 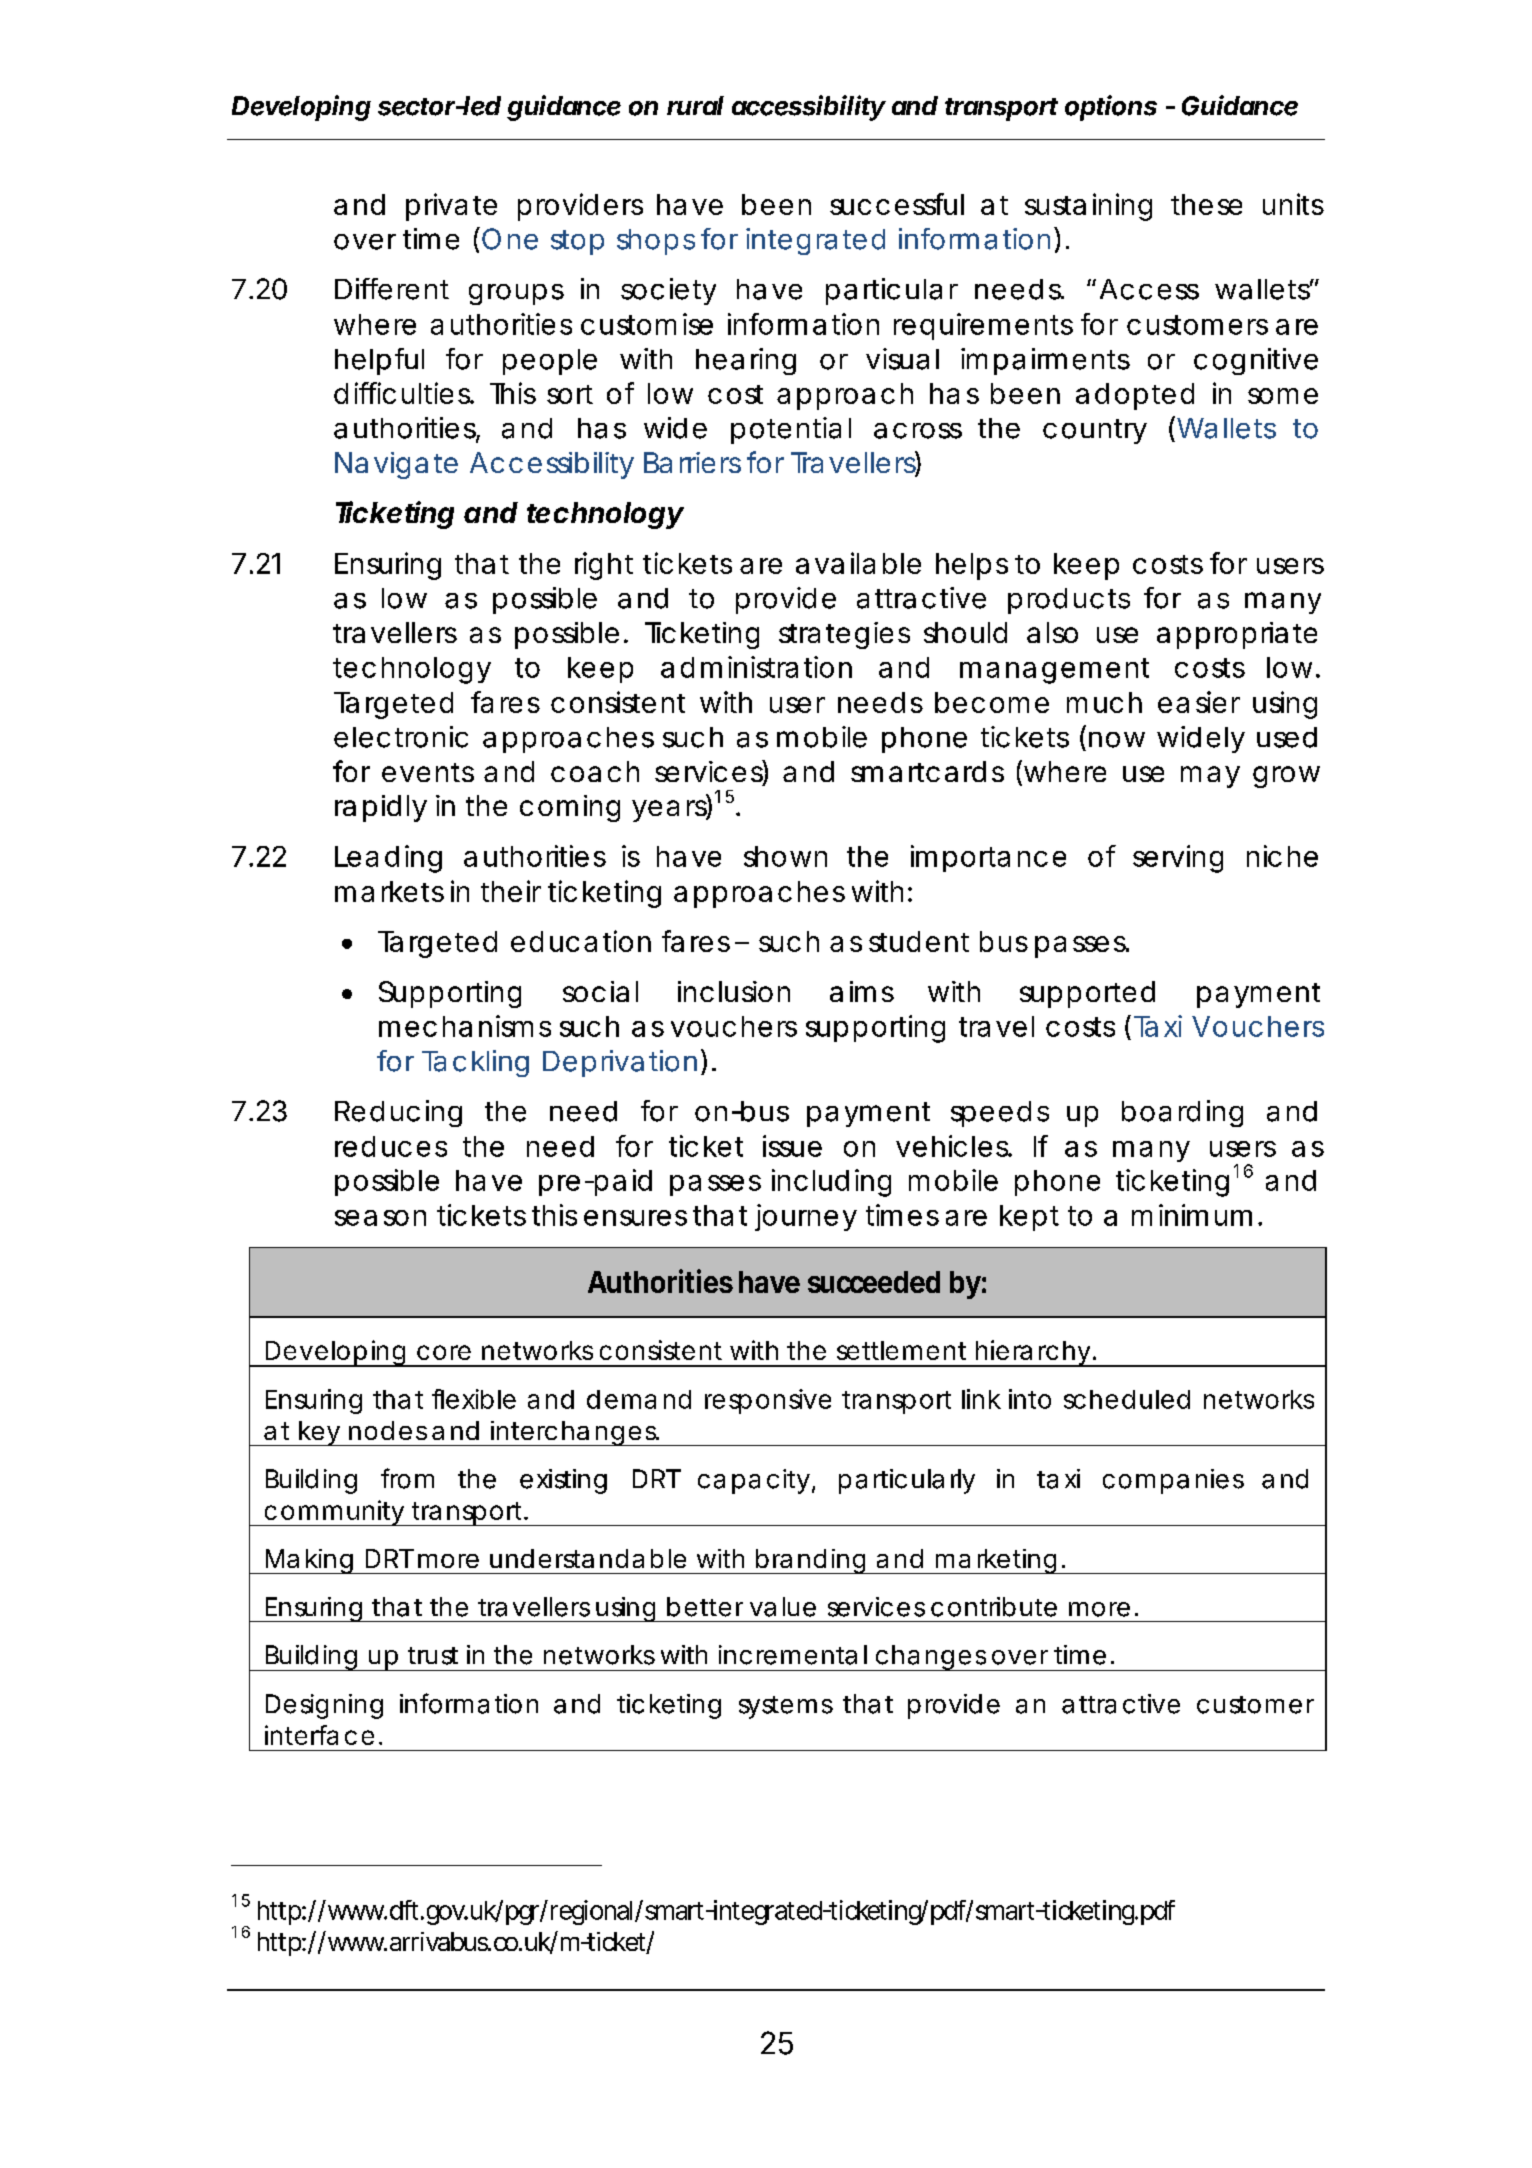 What do you see at coordinates (1206, 204) in the screenshot?
I see `these` at bounding box center [1206, 204].
